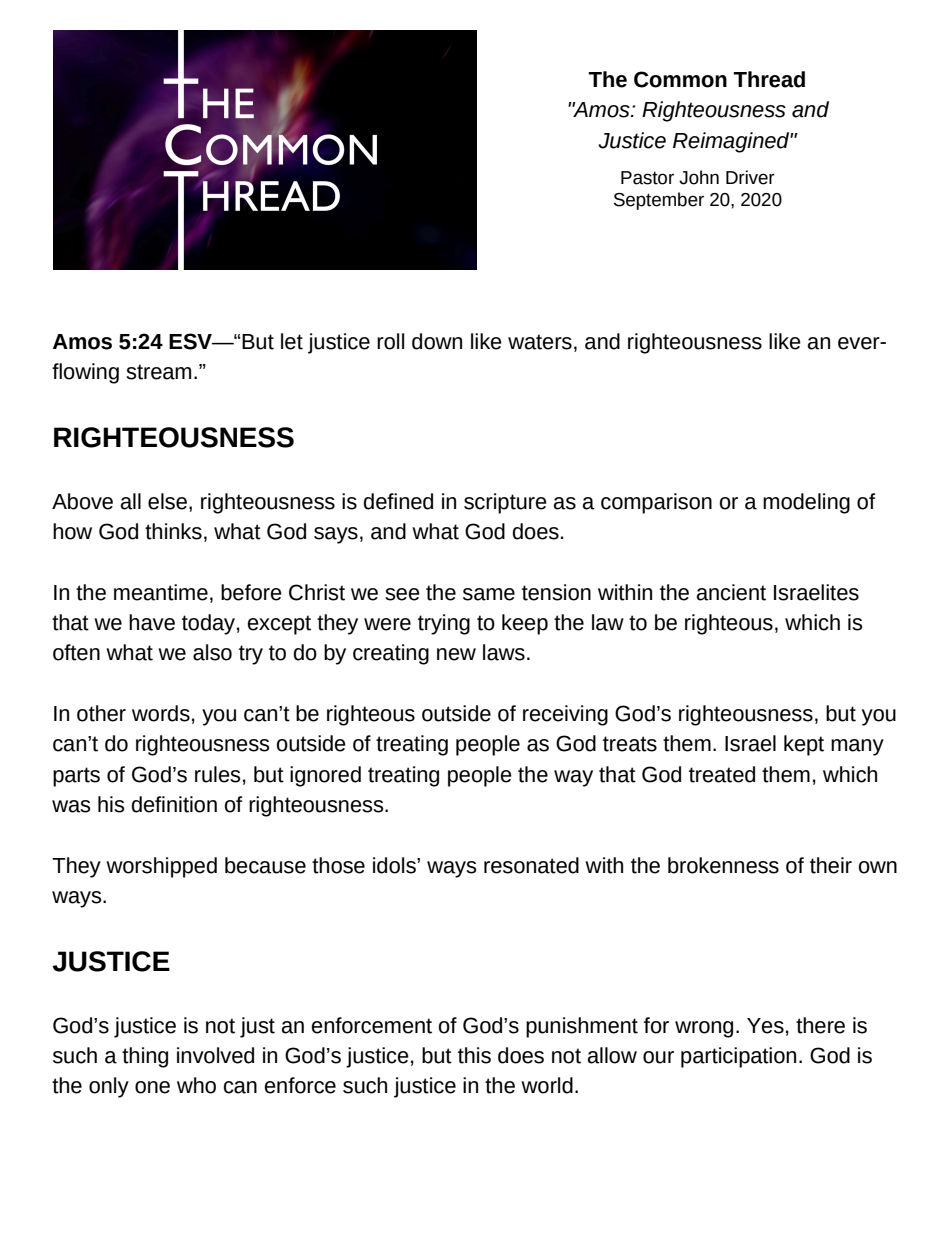 This screenshot has width=952, height=1233. What do you see at coordinates (731, 592) in the screenshot?
I see `ancient` at bounding box center [731, 592].
